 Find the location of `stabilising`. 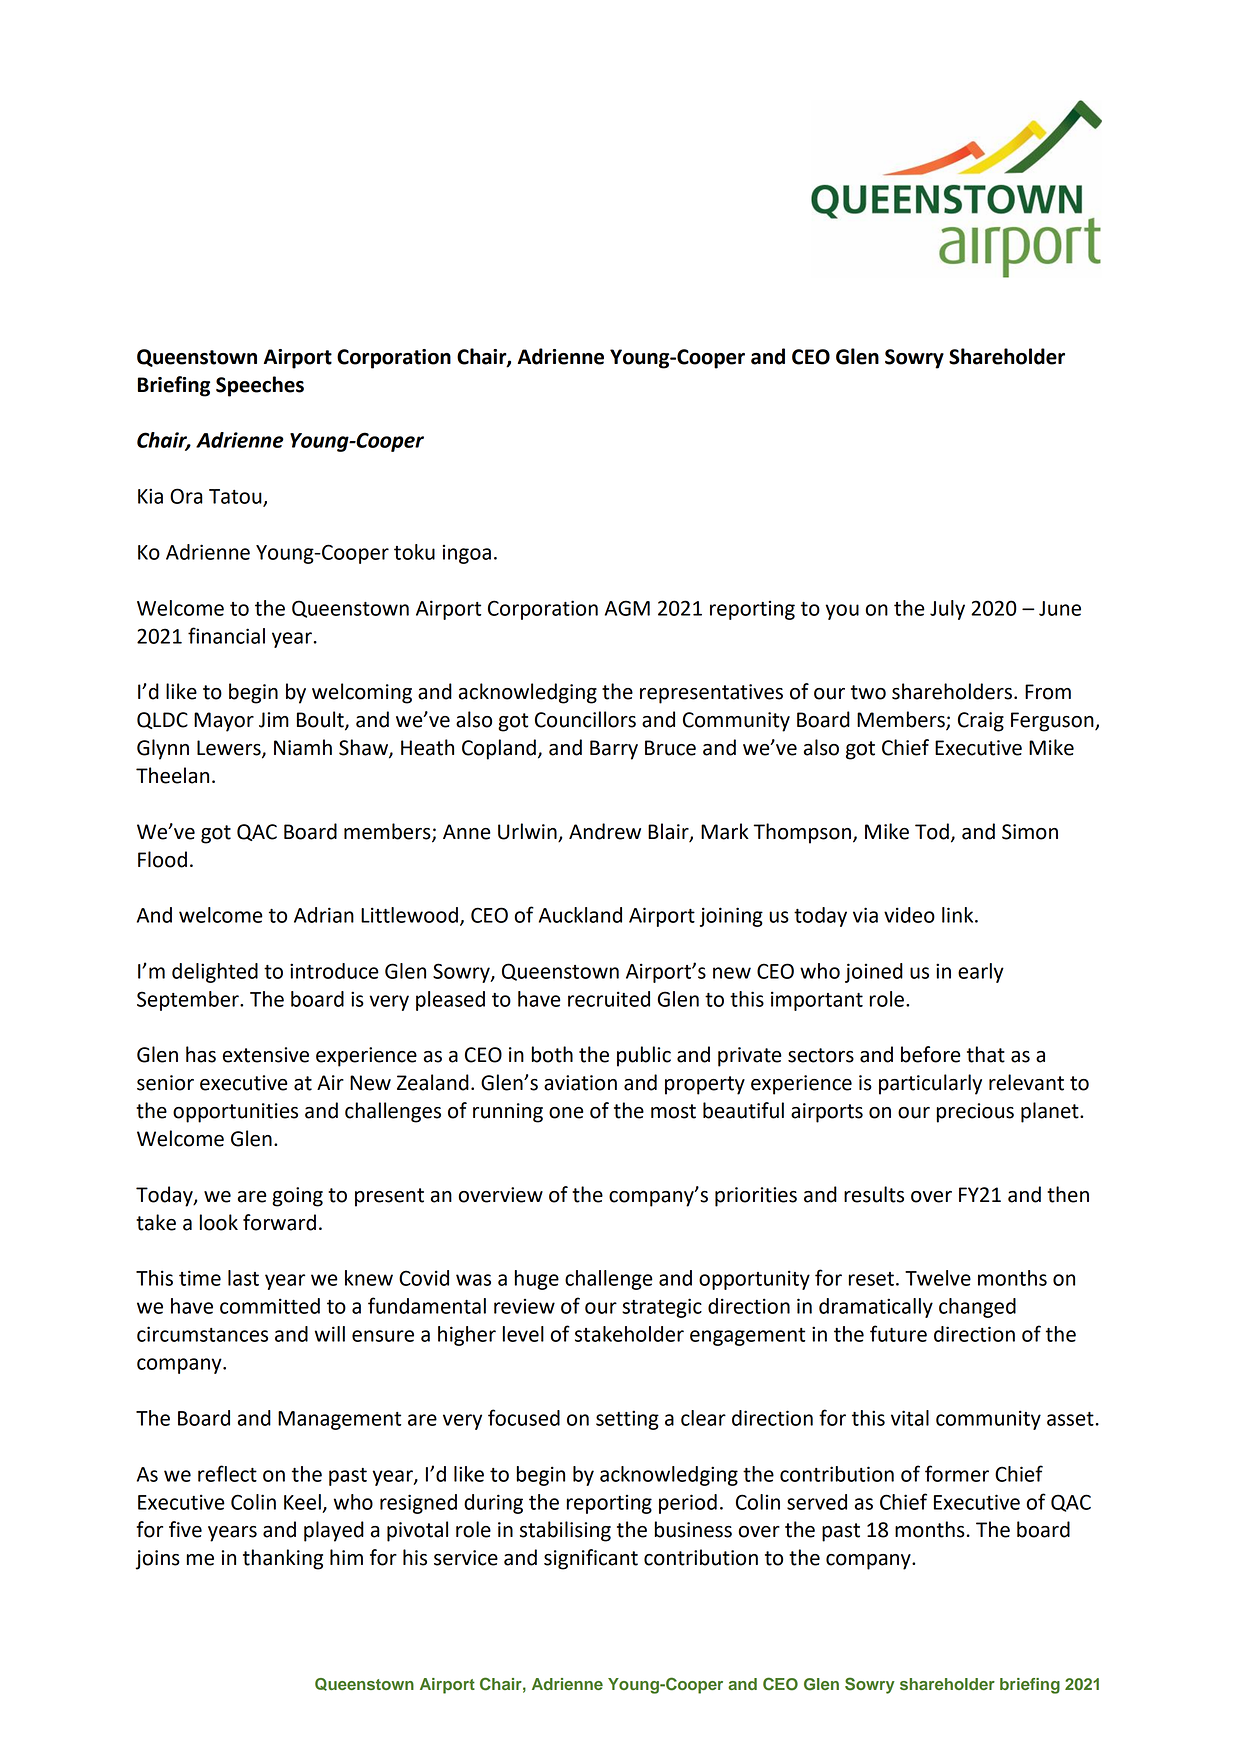

stabilising is located at coordinates (565, 1531).
